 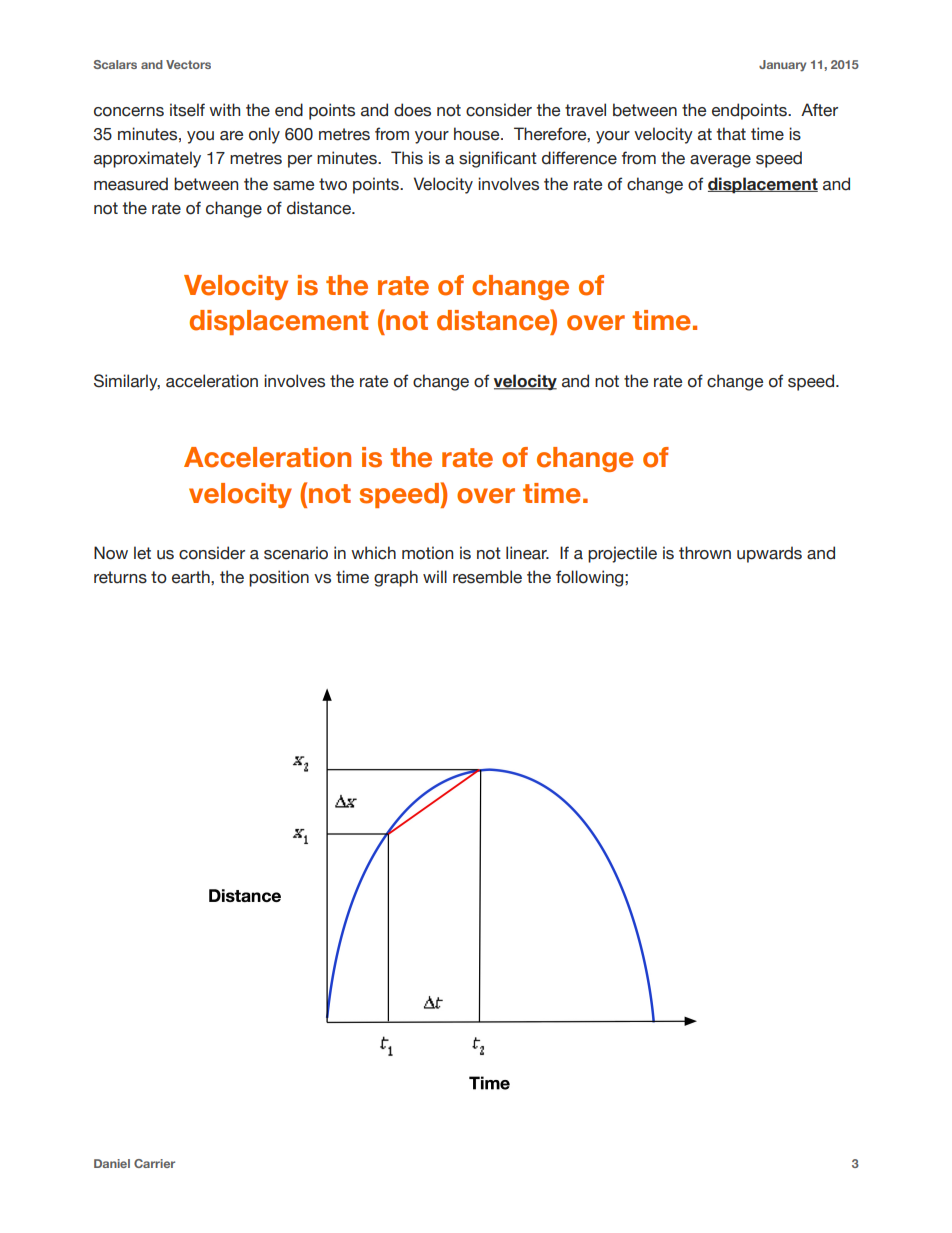 I want to click on earth, so click(x=192, y=577).
